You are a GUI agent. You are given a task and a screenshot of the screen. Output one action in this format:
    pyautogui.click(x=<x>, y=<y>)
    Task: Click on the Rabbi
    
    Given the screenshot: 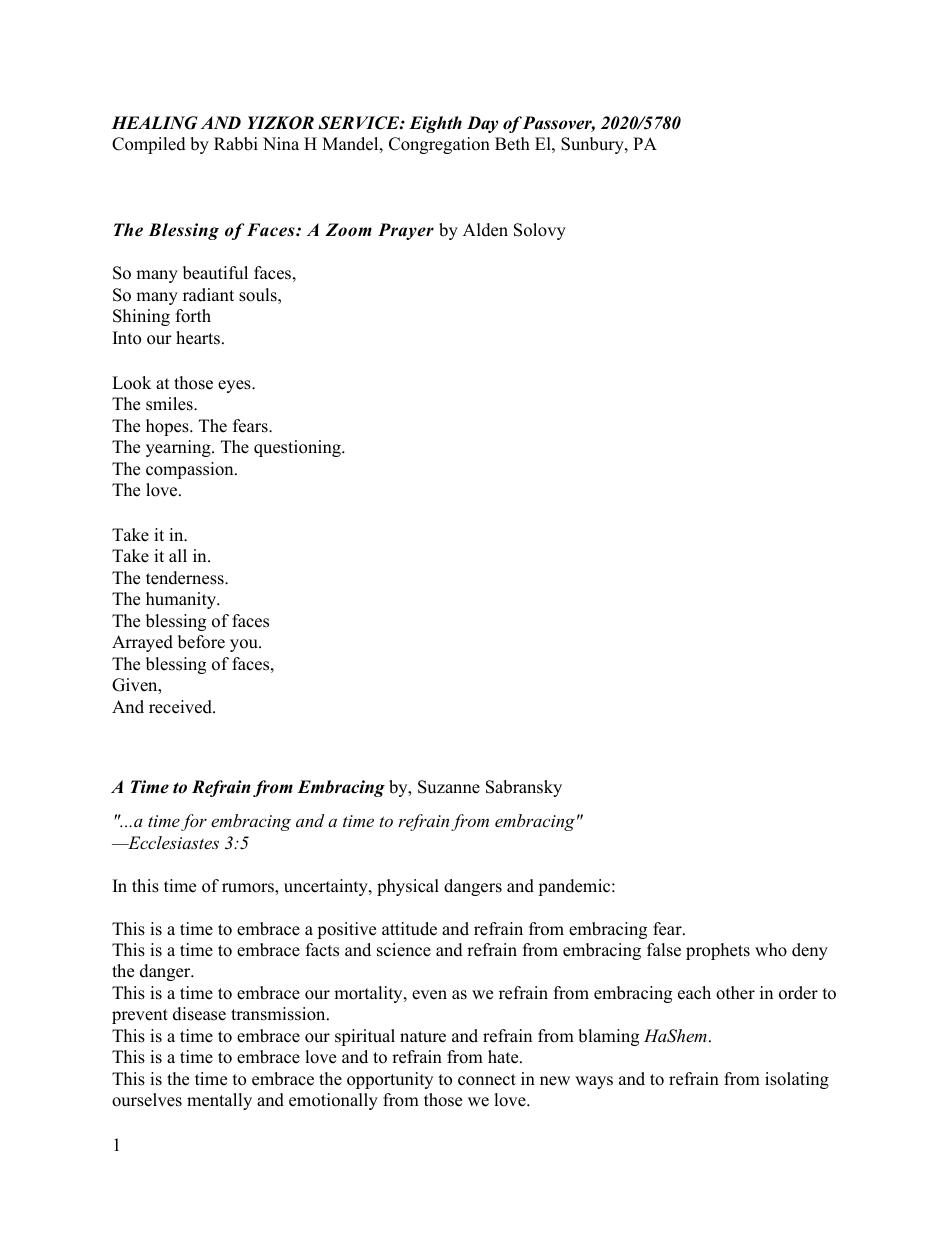 What is the action you would take?
    pyautogui.click(x=236, y=144)
